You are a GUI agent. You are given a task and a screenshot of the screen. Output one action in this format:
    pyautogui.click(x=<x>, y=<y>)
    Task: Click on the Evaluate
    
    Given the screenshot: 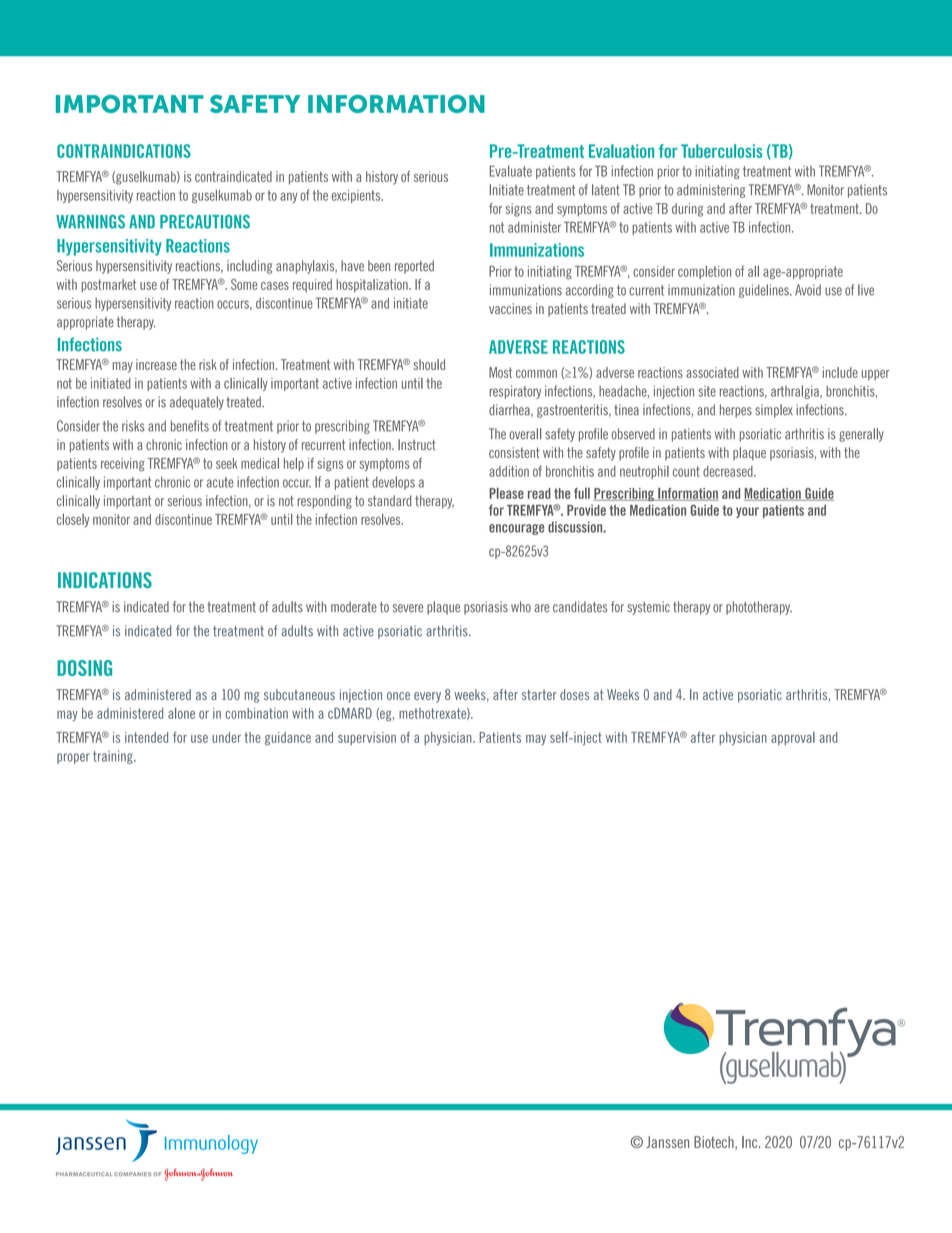 What is the action you would take?
    pyautogui.click(x=511, y=171)
